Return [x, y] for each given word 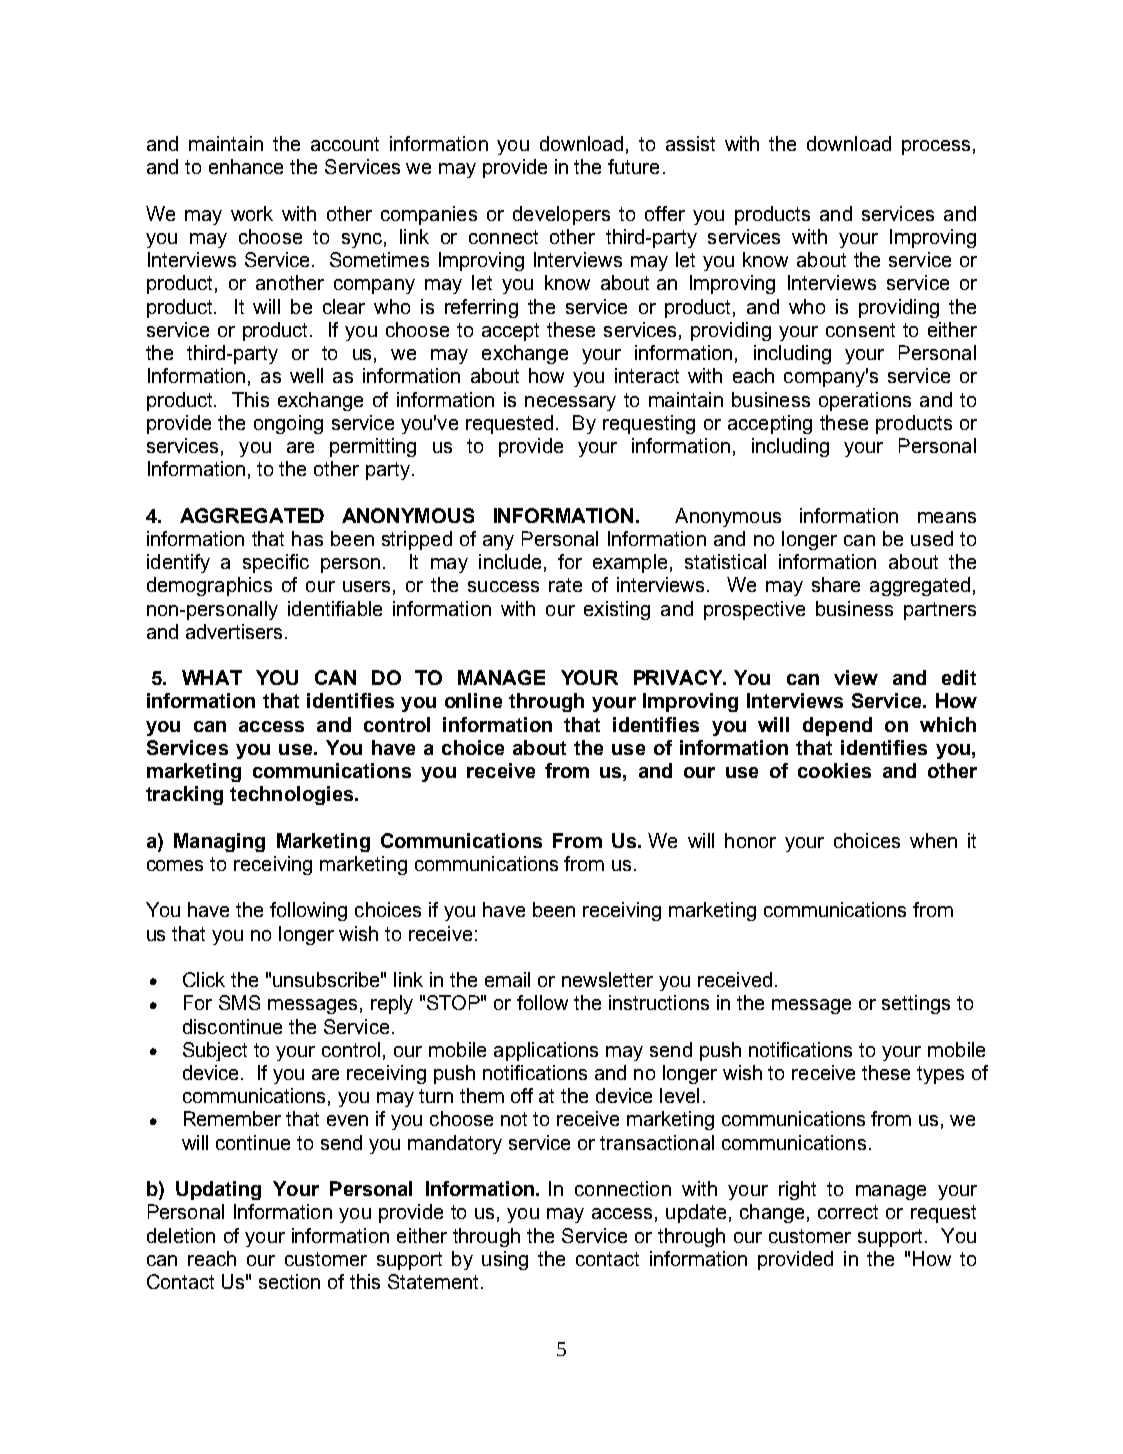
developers [561, 215]
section [289, 1281]
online [473, 700]
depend [837, 726]
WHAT [212, 677]
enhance [246, 166]
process [936, 147]
